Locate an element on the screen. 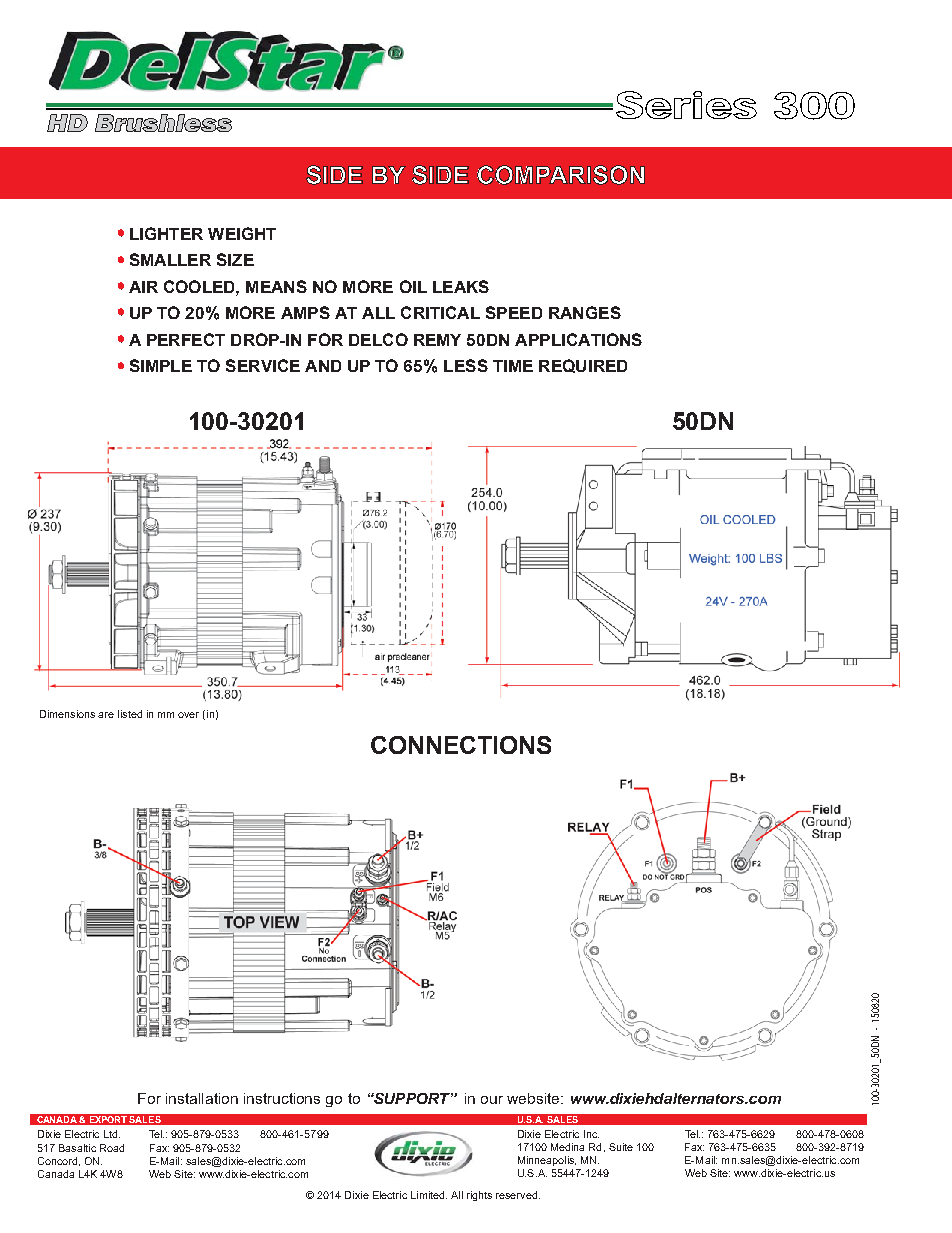 The width and height of the screenshot is (952, 1233). instructions is located at coordinates (282, 1098).
